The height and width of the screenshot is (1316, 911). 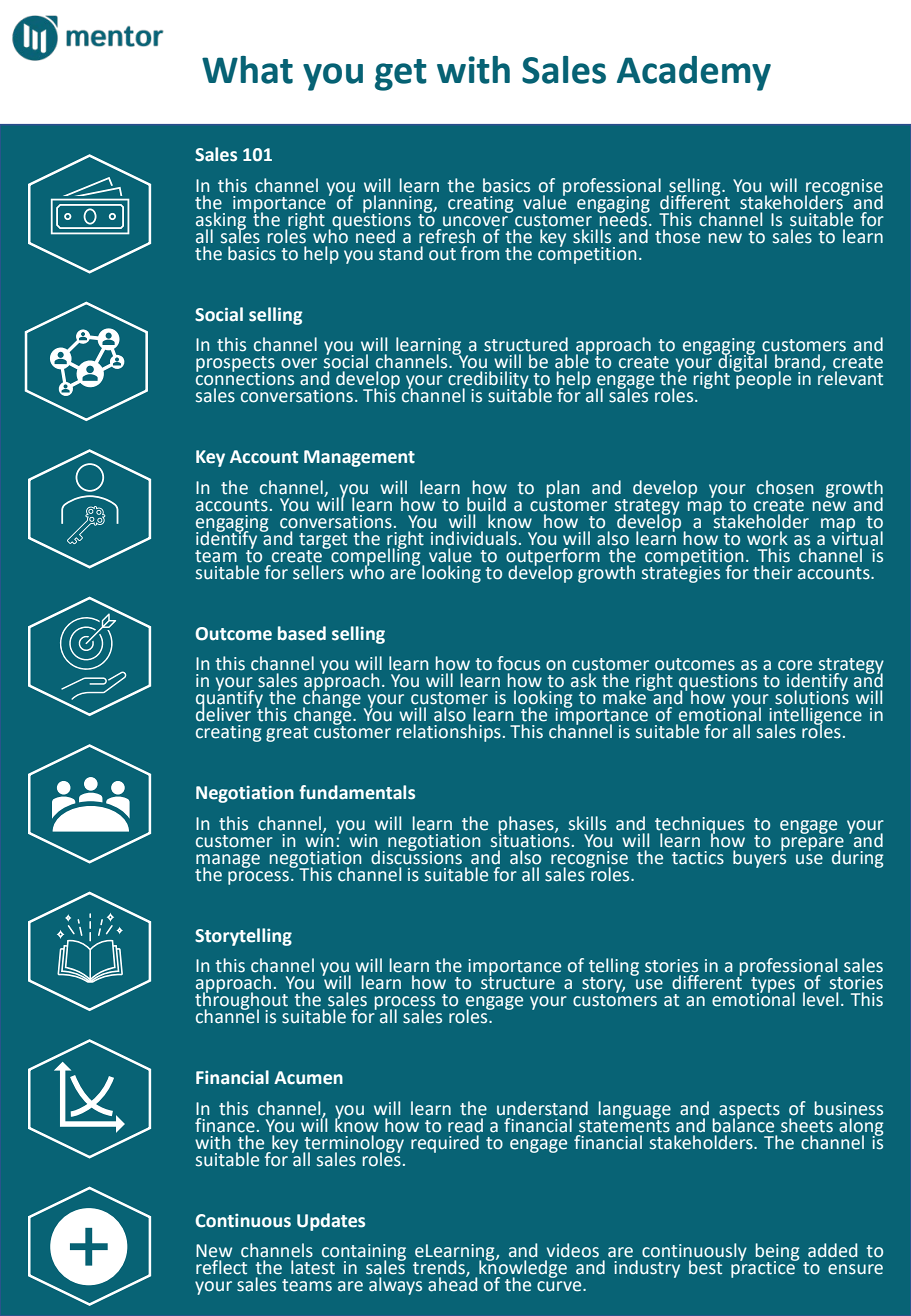 What do you see at coordinates (245, 378) in the screenshot?
I see `connections` at bounding box center [245, 378].
